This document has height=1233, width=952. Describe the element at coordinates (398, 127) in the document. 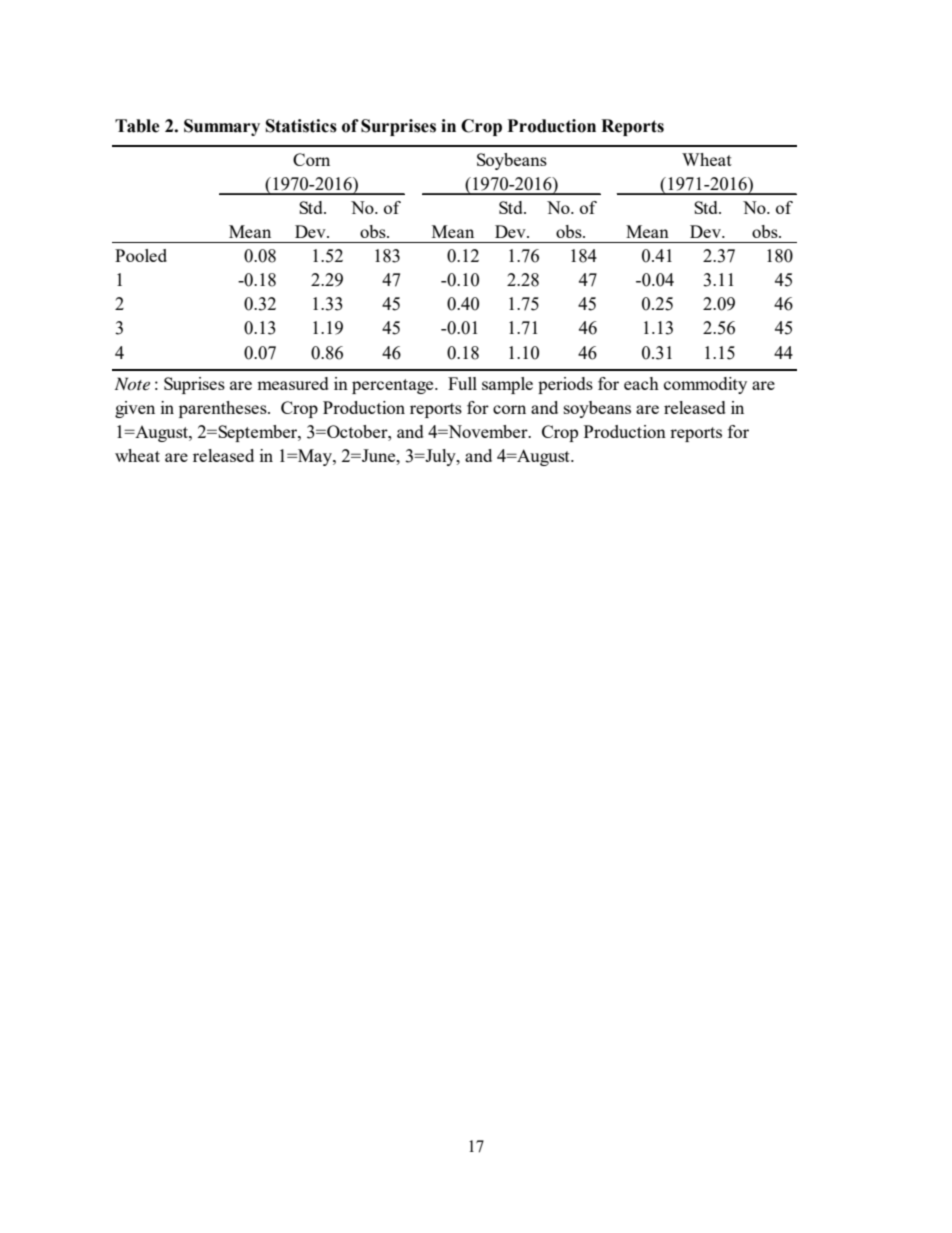

I see `Surprises` at that location.
